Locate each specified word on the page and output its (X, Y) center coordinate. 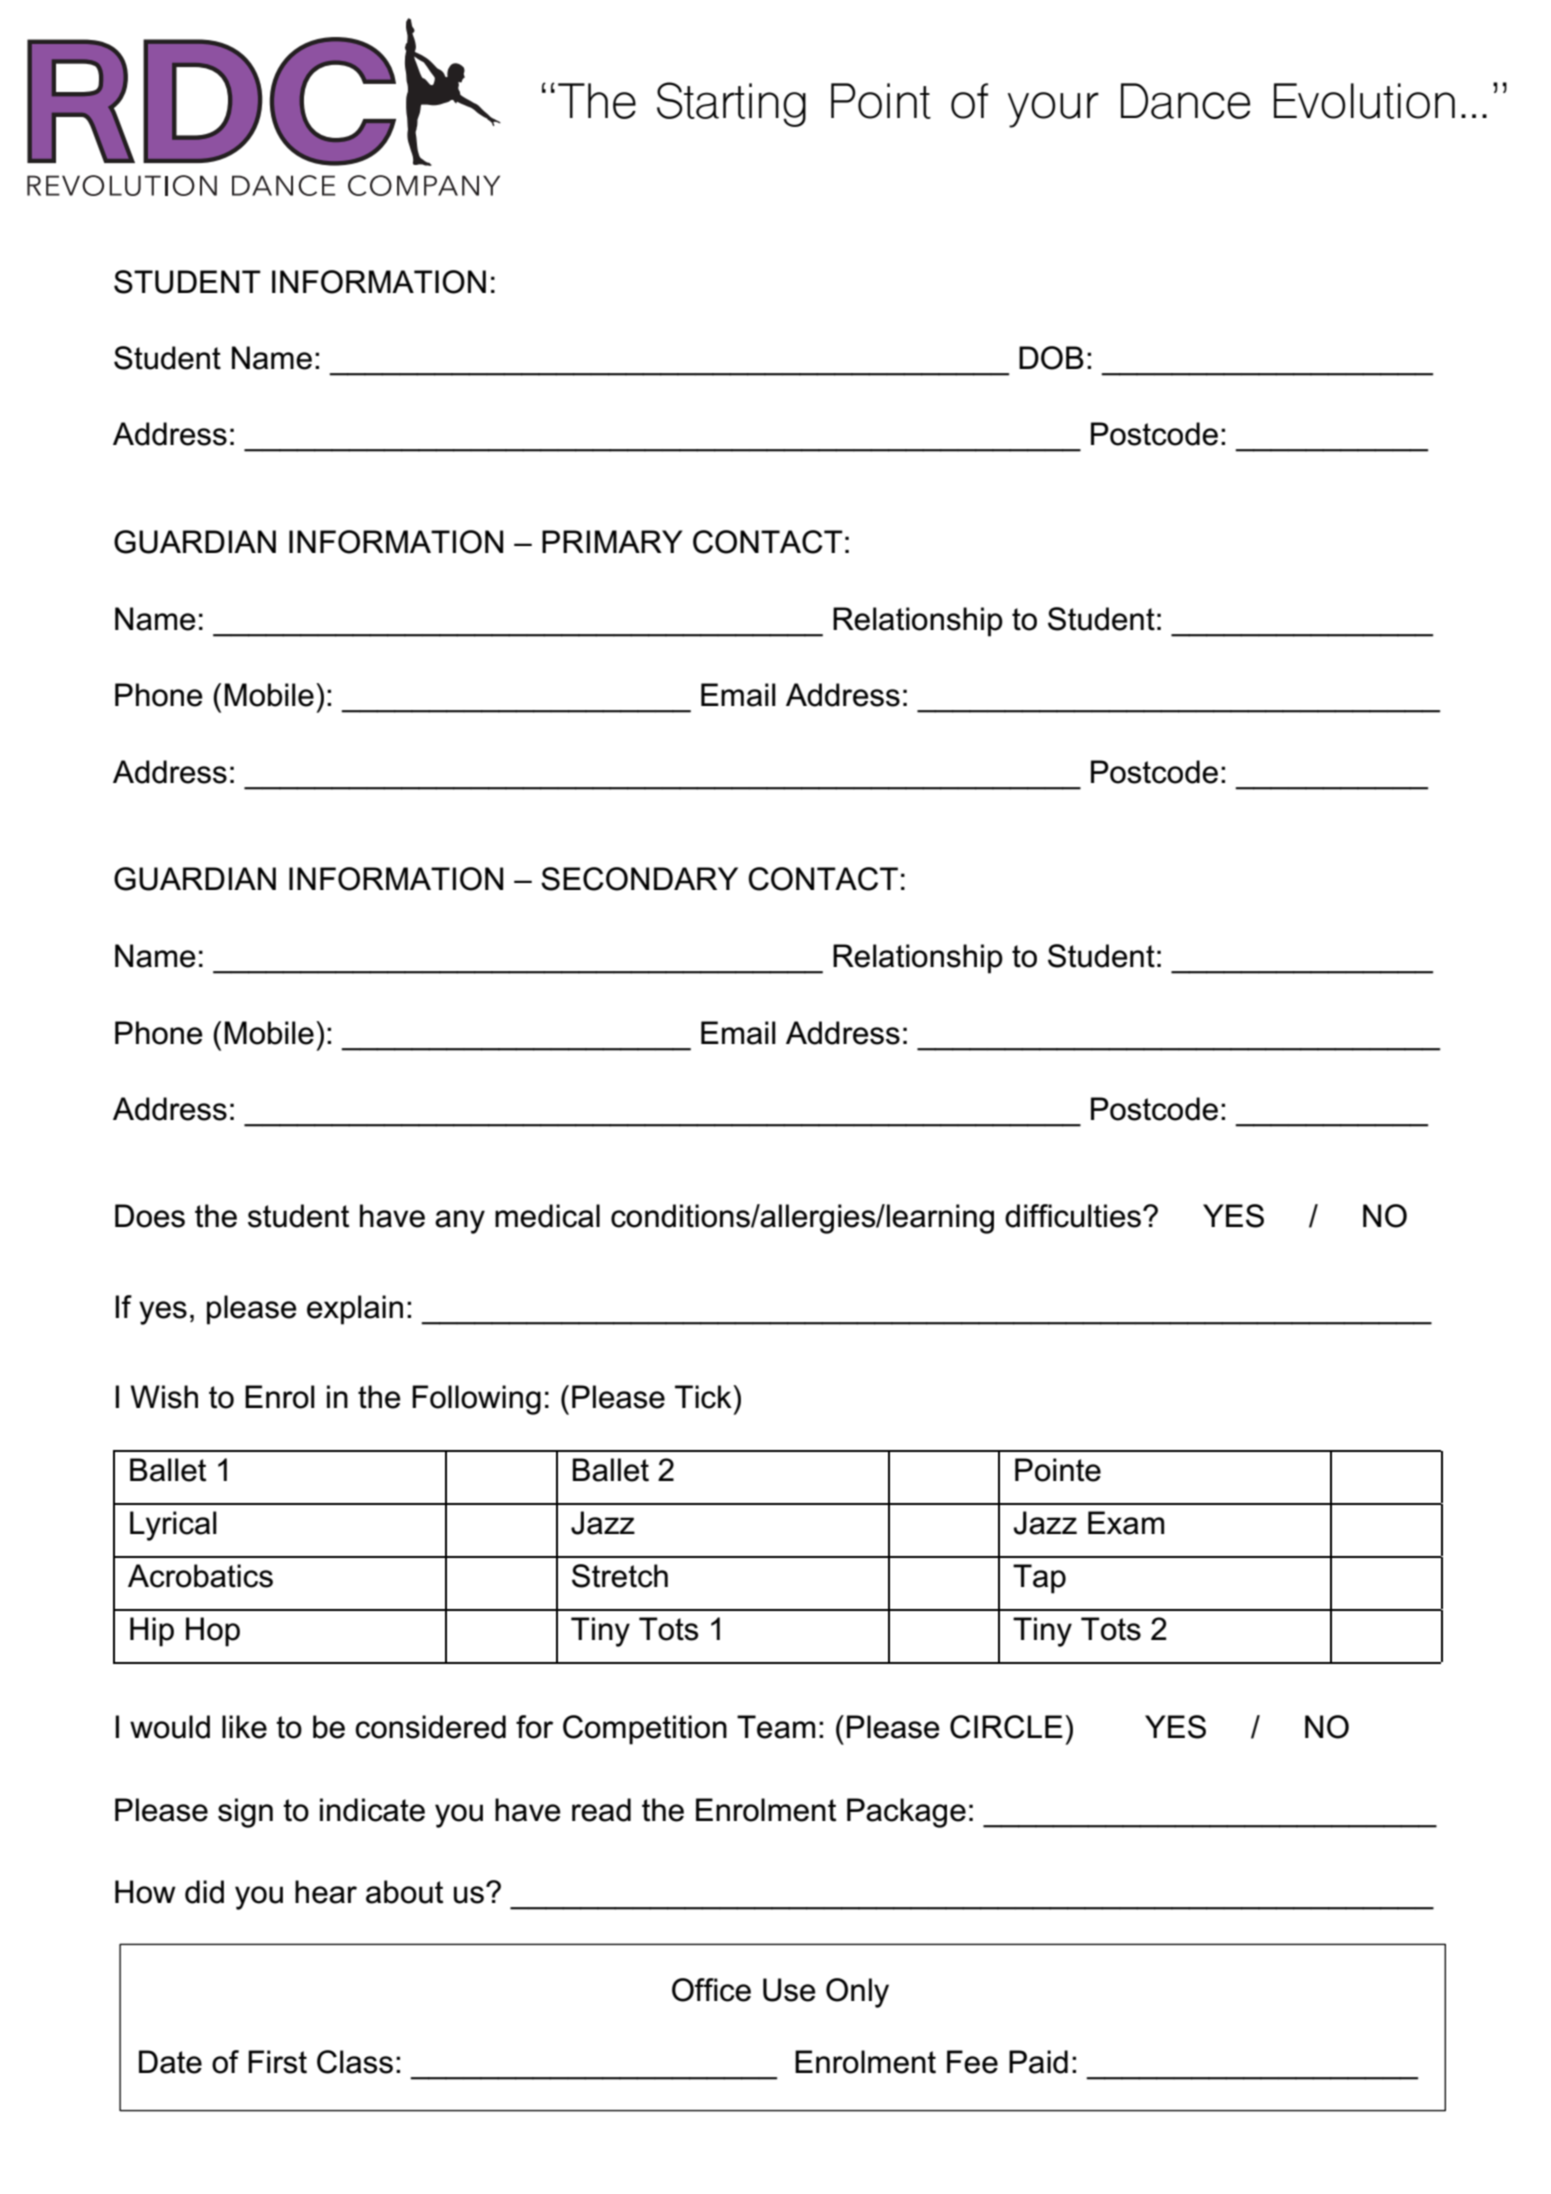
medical (547, 1216)
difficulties (1074, 1216)
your (1053, 110)
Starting (731, 104)
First (277, 2062)
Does (150, 1216)
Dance (1185, 101)
